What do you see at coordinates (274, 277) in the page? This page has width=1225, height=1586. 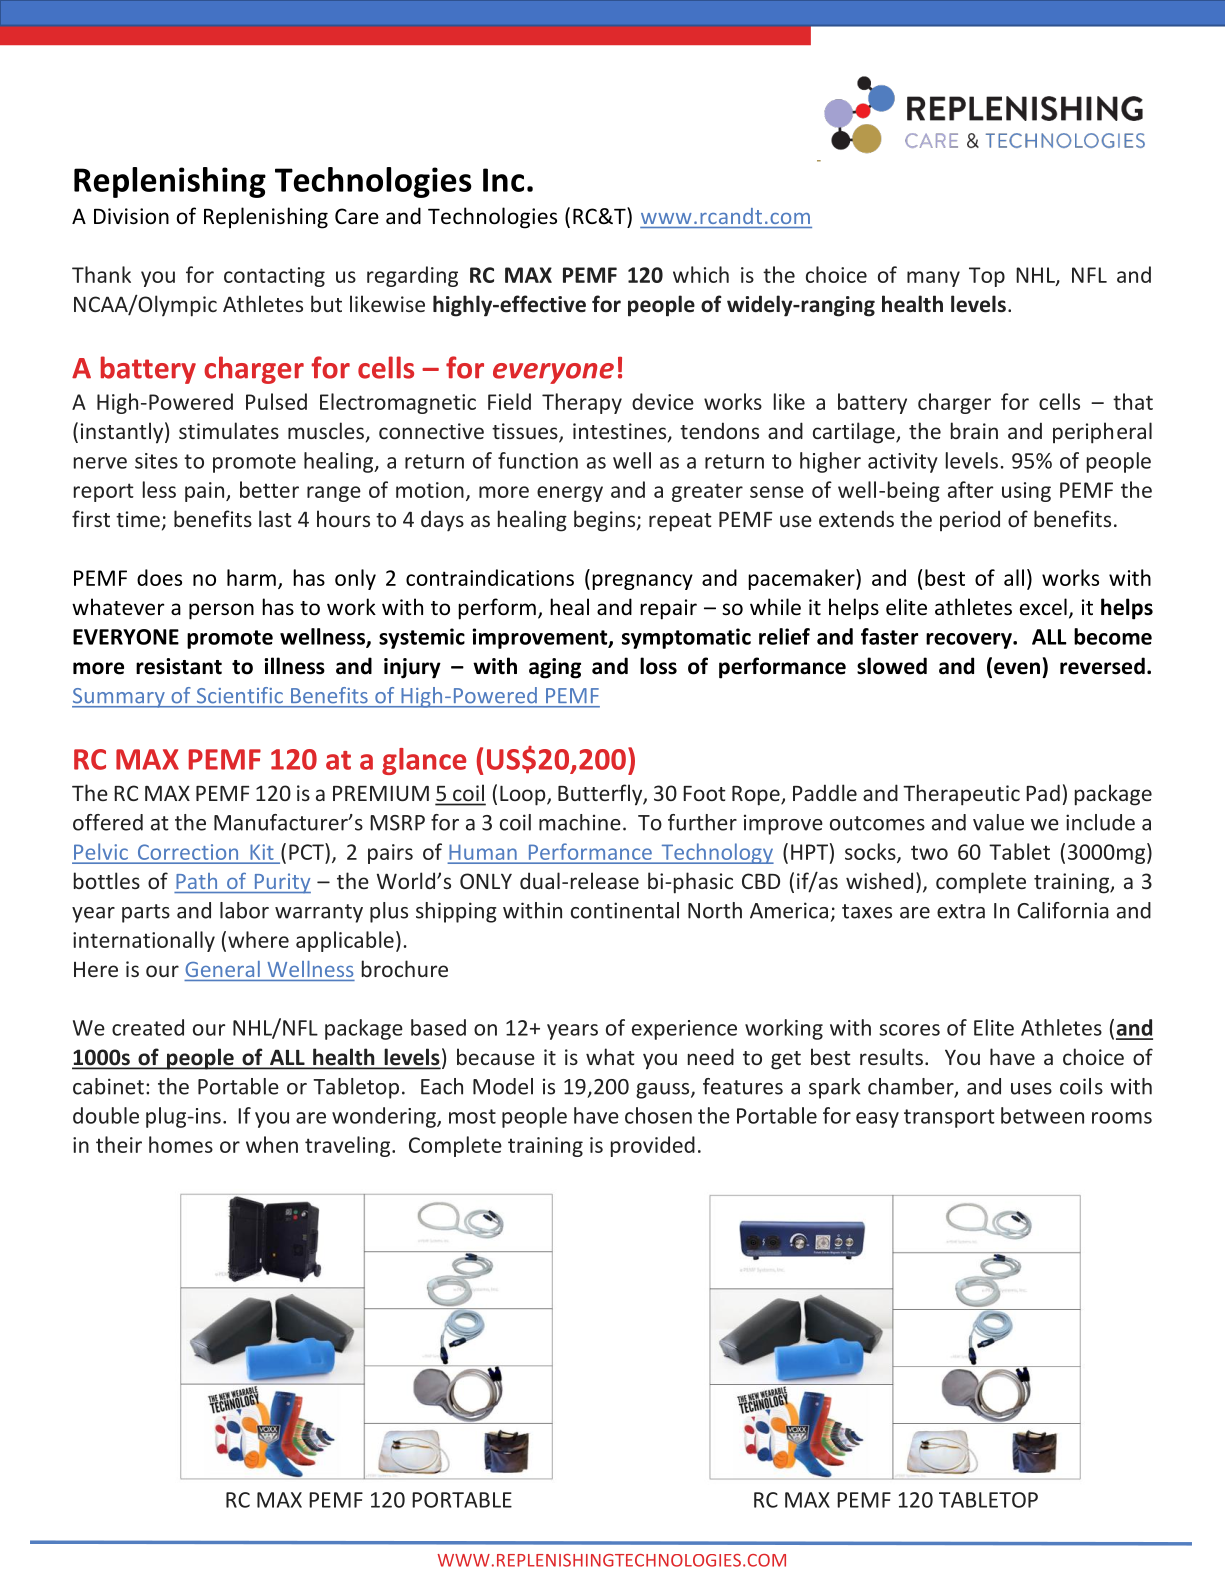 I see `contacting` at bounding box center [274, 277].
